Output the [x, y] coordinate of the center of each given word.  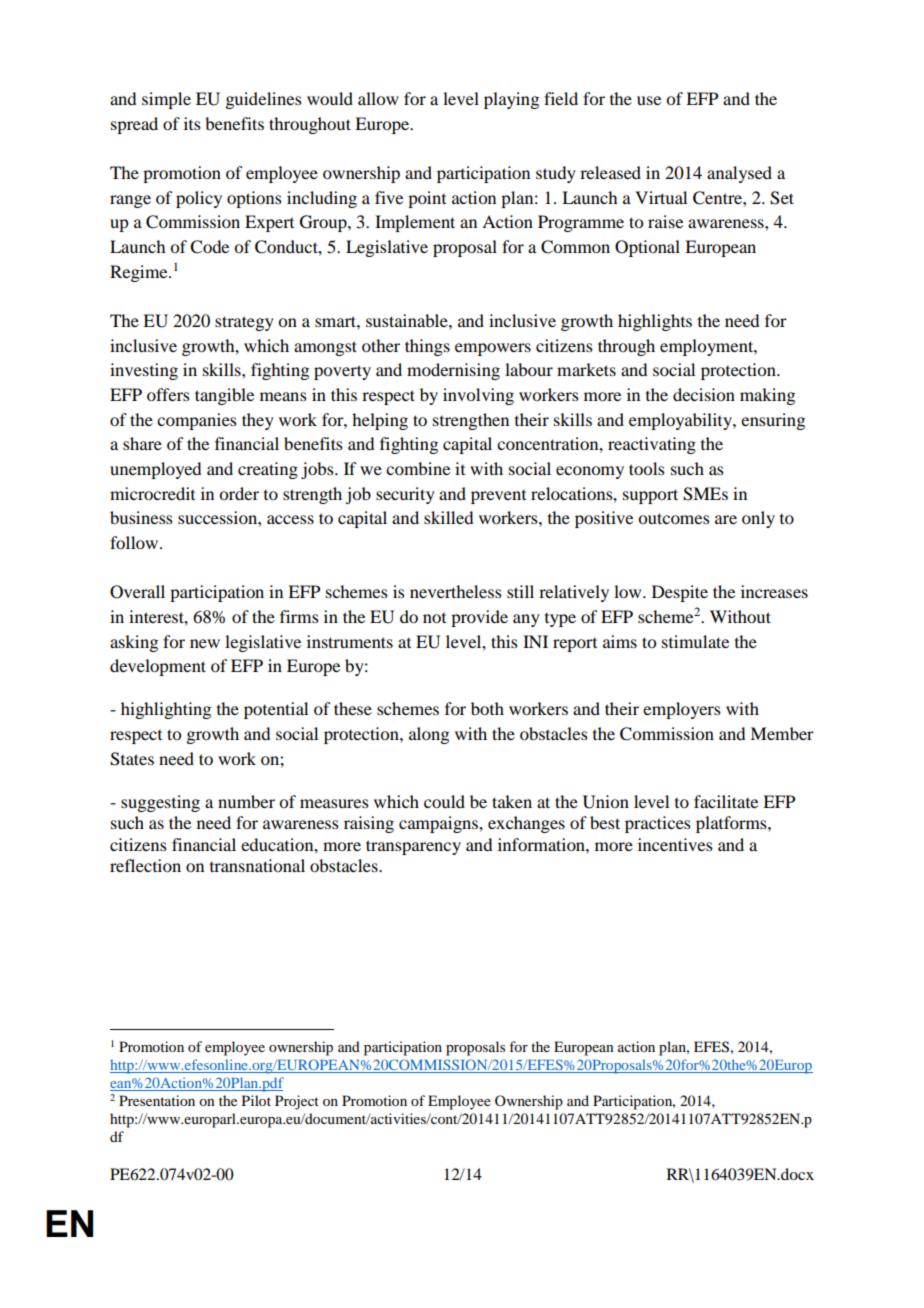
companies [197, 421]
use [649, 100]
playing [511, 100]
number [246, 801]
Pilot [256, 1100]
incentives [675, 844]
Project [297, 1102]
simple [166, 100]
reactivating [652, 445]
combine [418, 468]
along [429, 735]
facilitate [726, 801]
